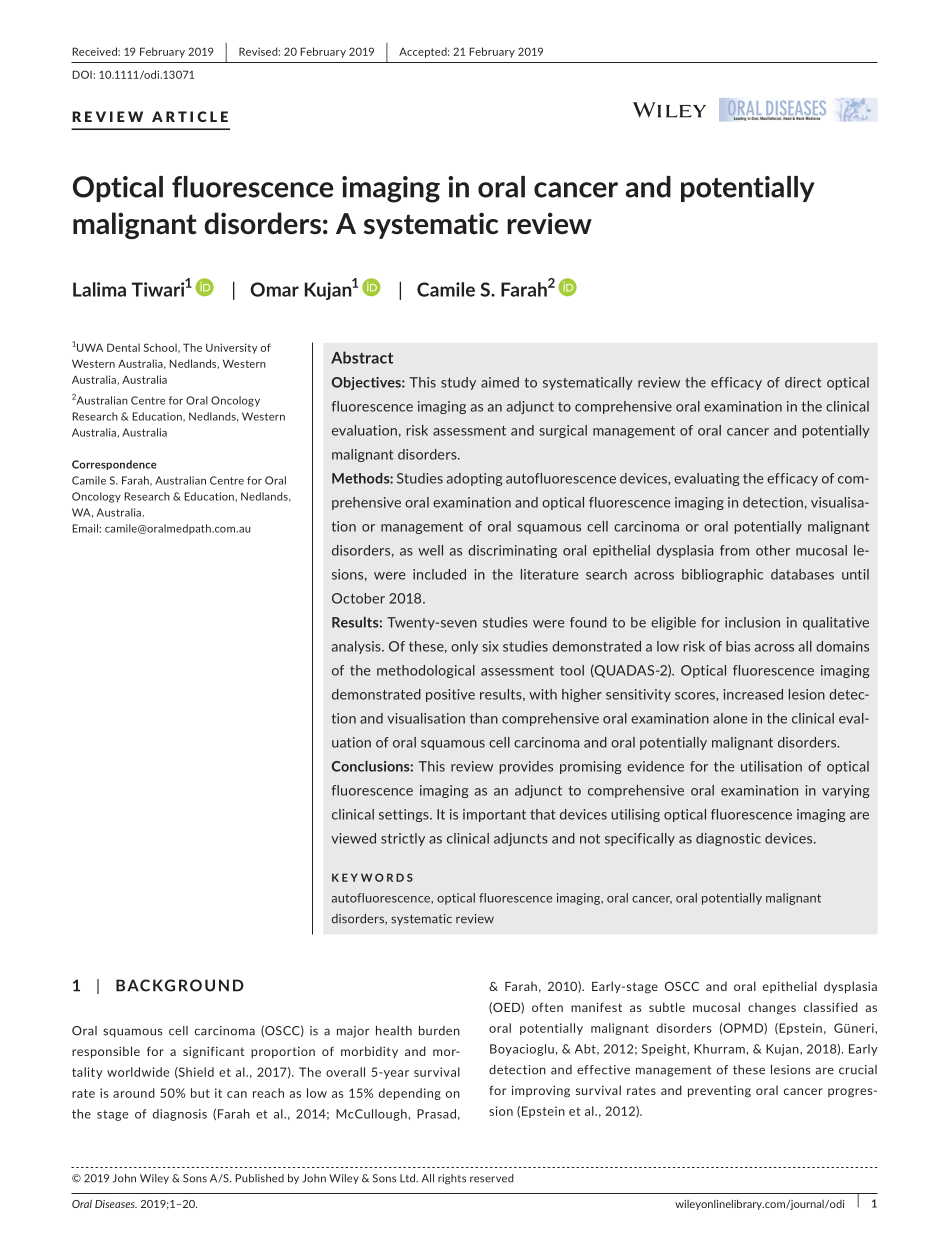 This screenshot has width=952, height=1251. Describe the element at coordinates (719, 1092) in the screenshot. I see `preventing` at that location.
